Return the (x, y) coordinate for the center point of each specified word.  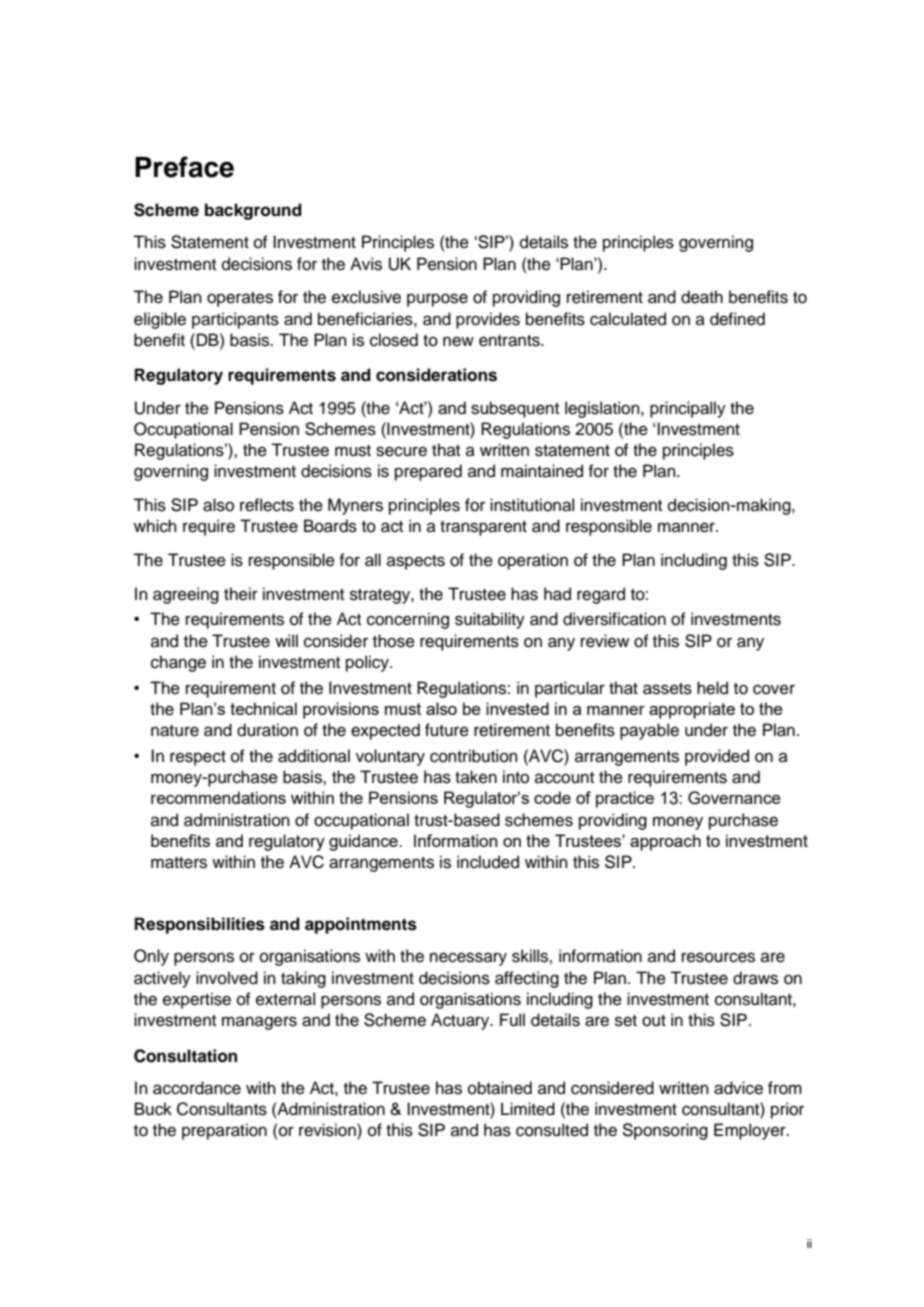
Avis (366, 264)
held (712, 688)
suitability (490, 620)
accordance (197, 1088)
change (178, 663)
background (253, 211)
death (702, 297)
